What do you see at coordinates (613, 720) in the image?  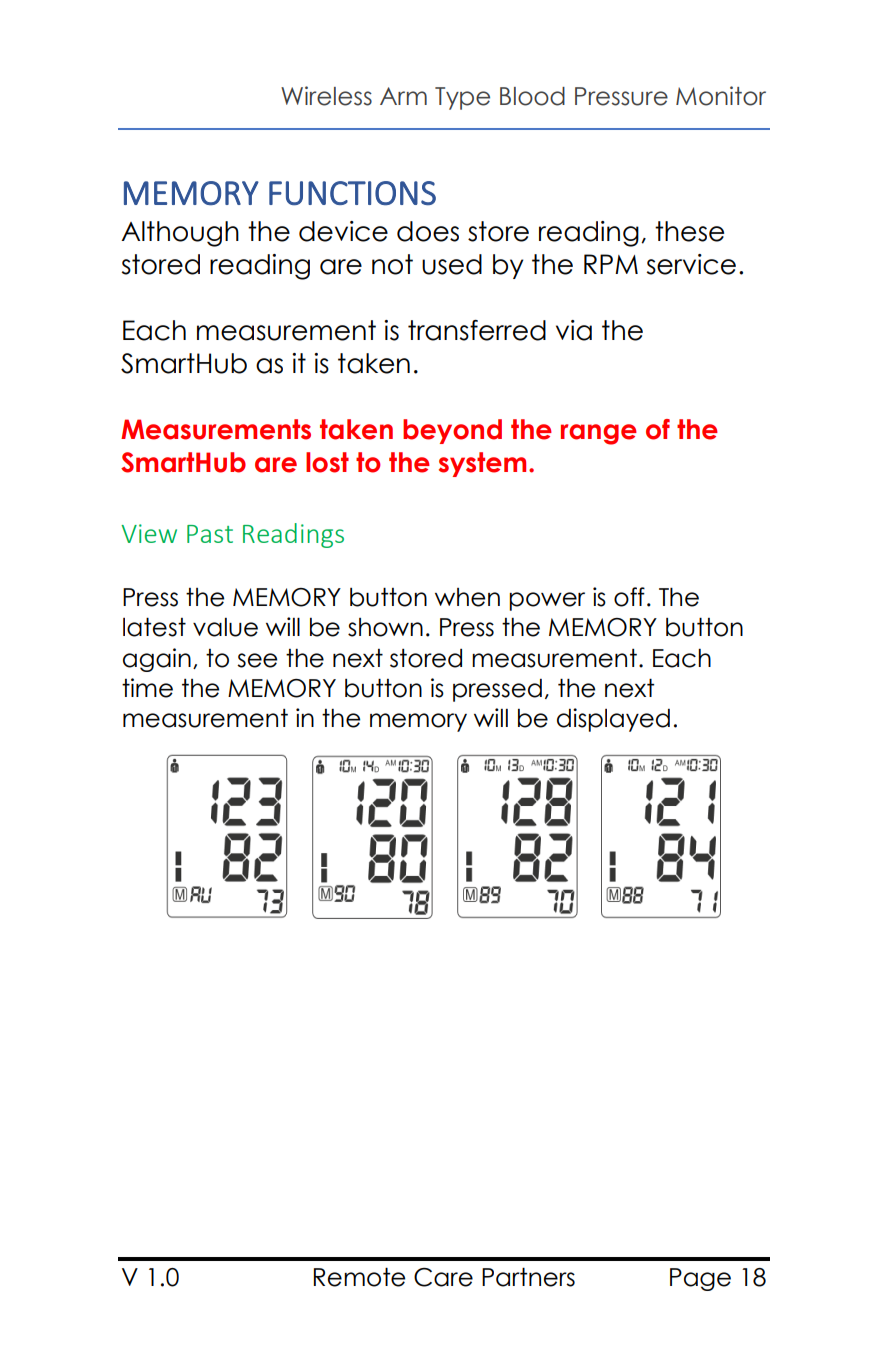 I see `displayed` at bounding box center [613, 720].
